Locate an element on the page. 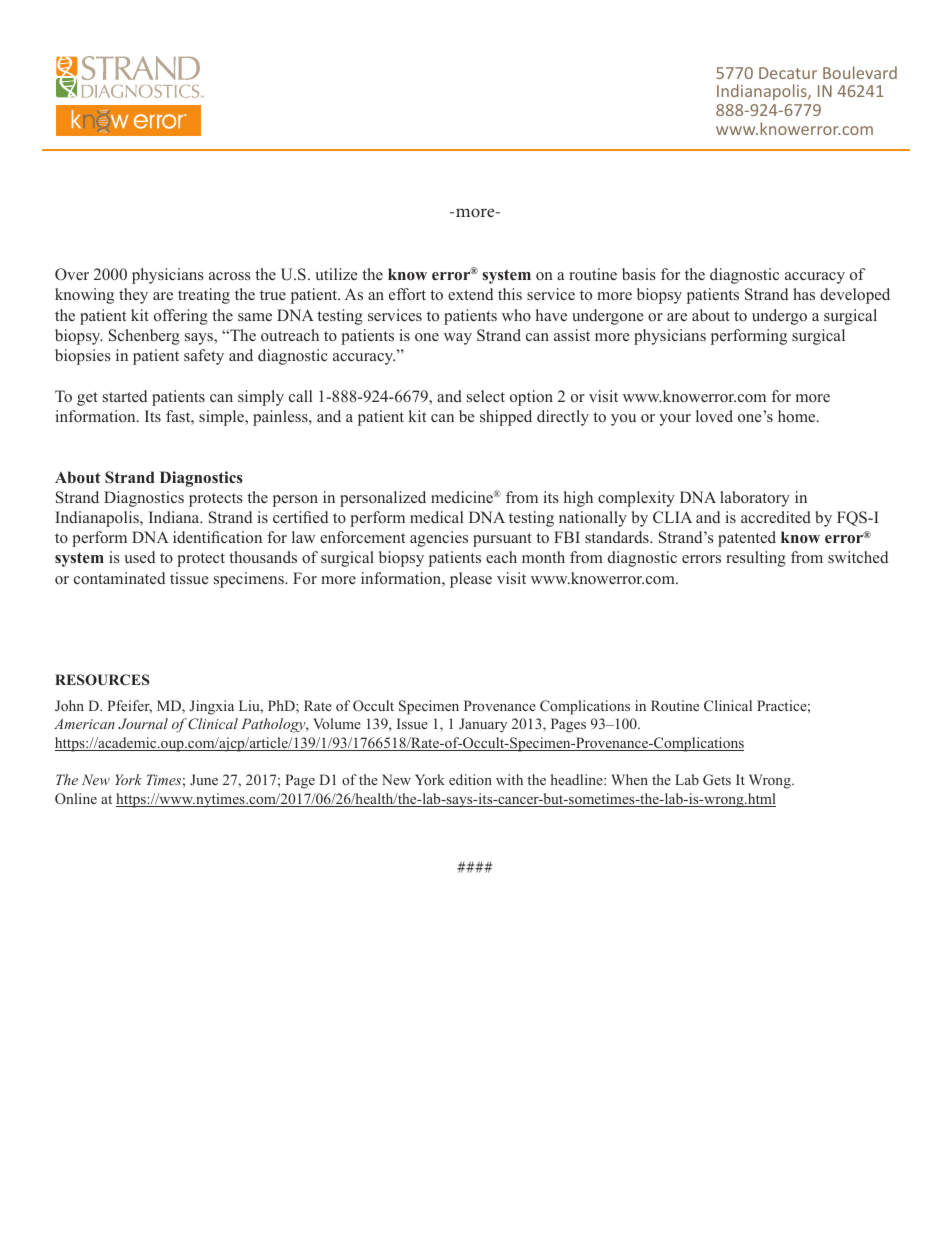  edition is located at coordinates (470, 779).
